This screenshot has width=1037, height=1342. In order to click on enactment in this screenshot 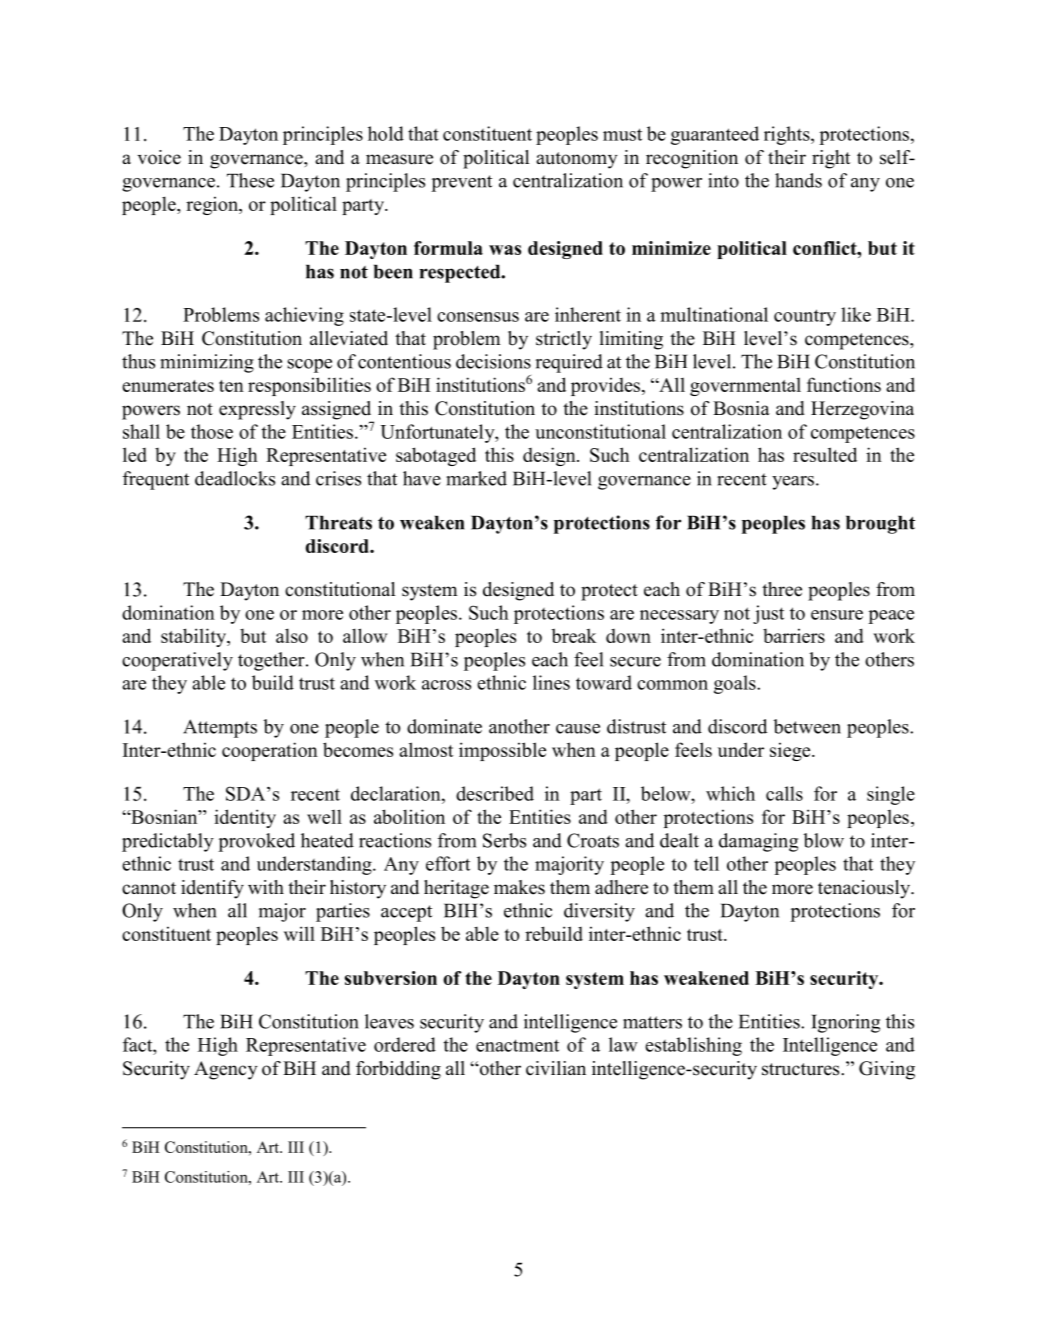, I will do `click(517, 1045)`.
